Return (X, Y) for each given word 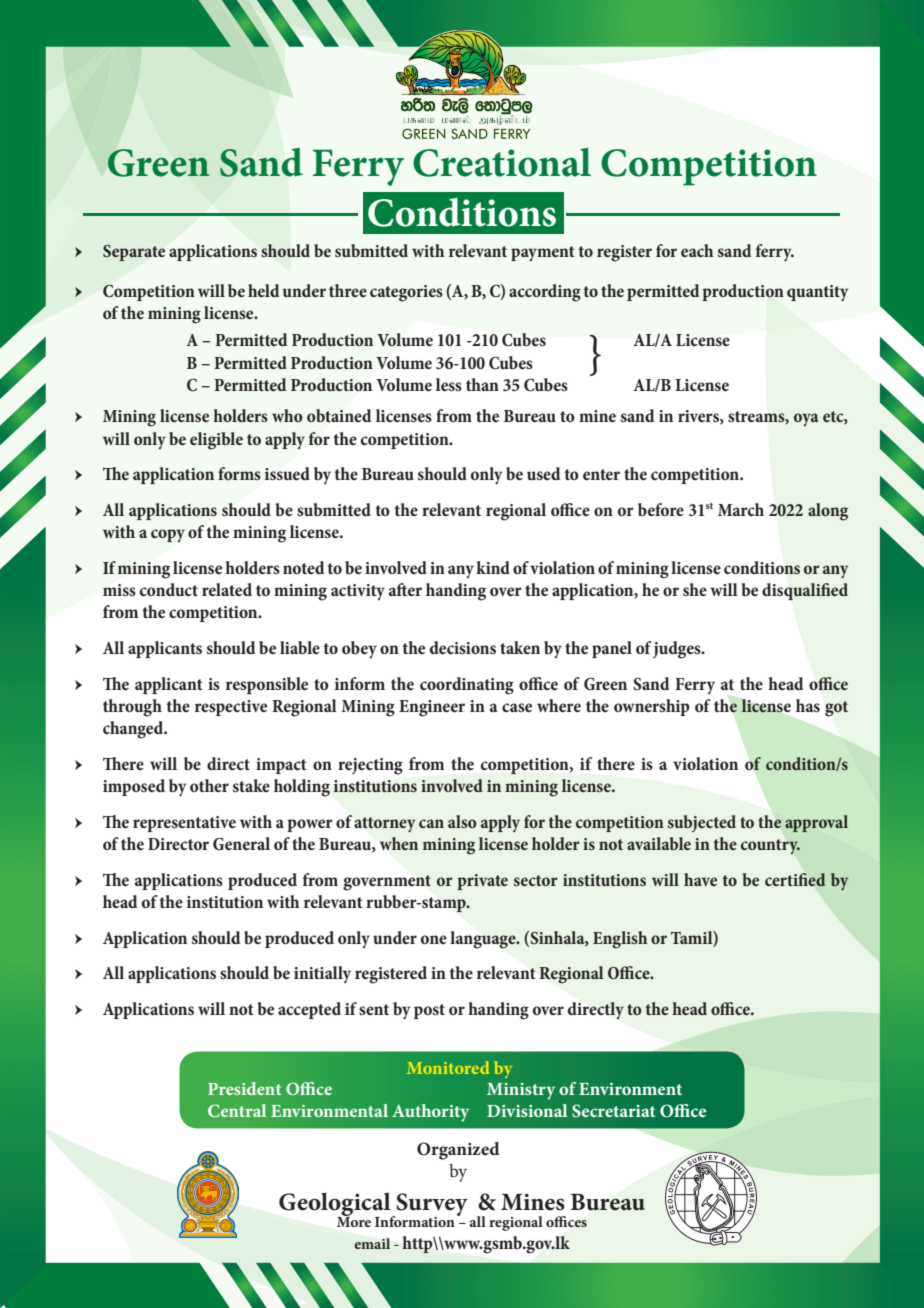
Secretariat (613, 1111)
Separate (134, 253)
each (697, 250)
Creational (502, 162)
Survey (431, 1205)
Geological (336, 1205)
